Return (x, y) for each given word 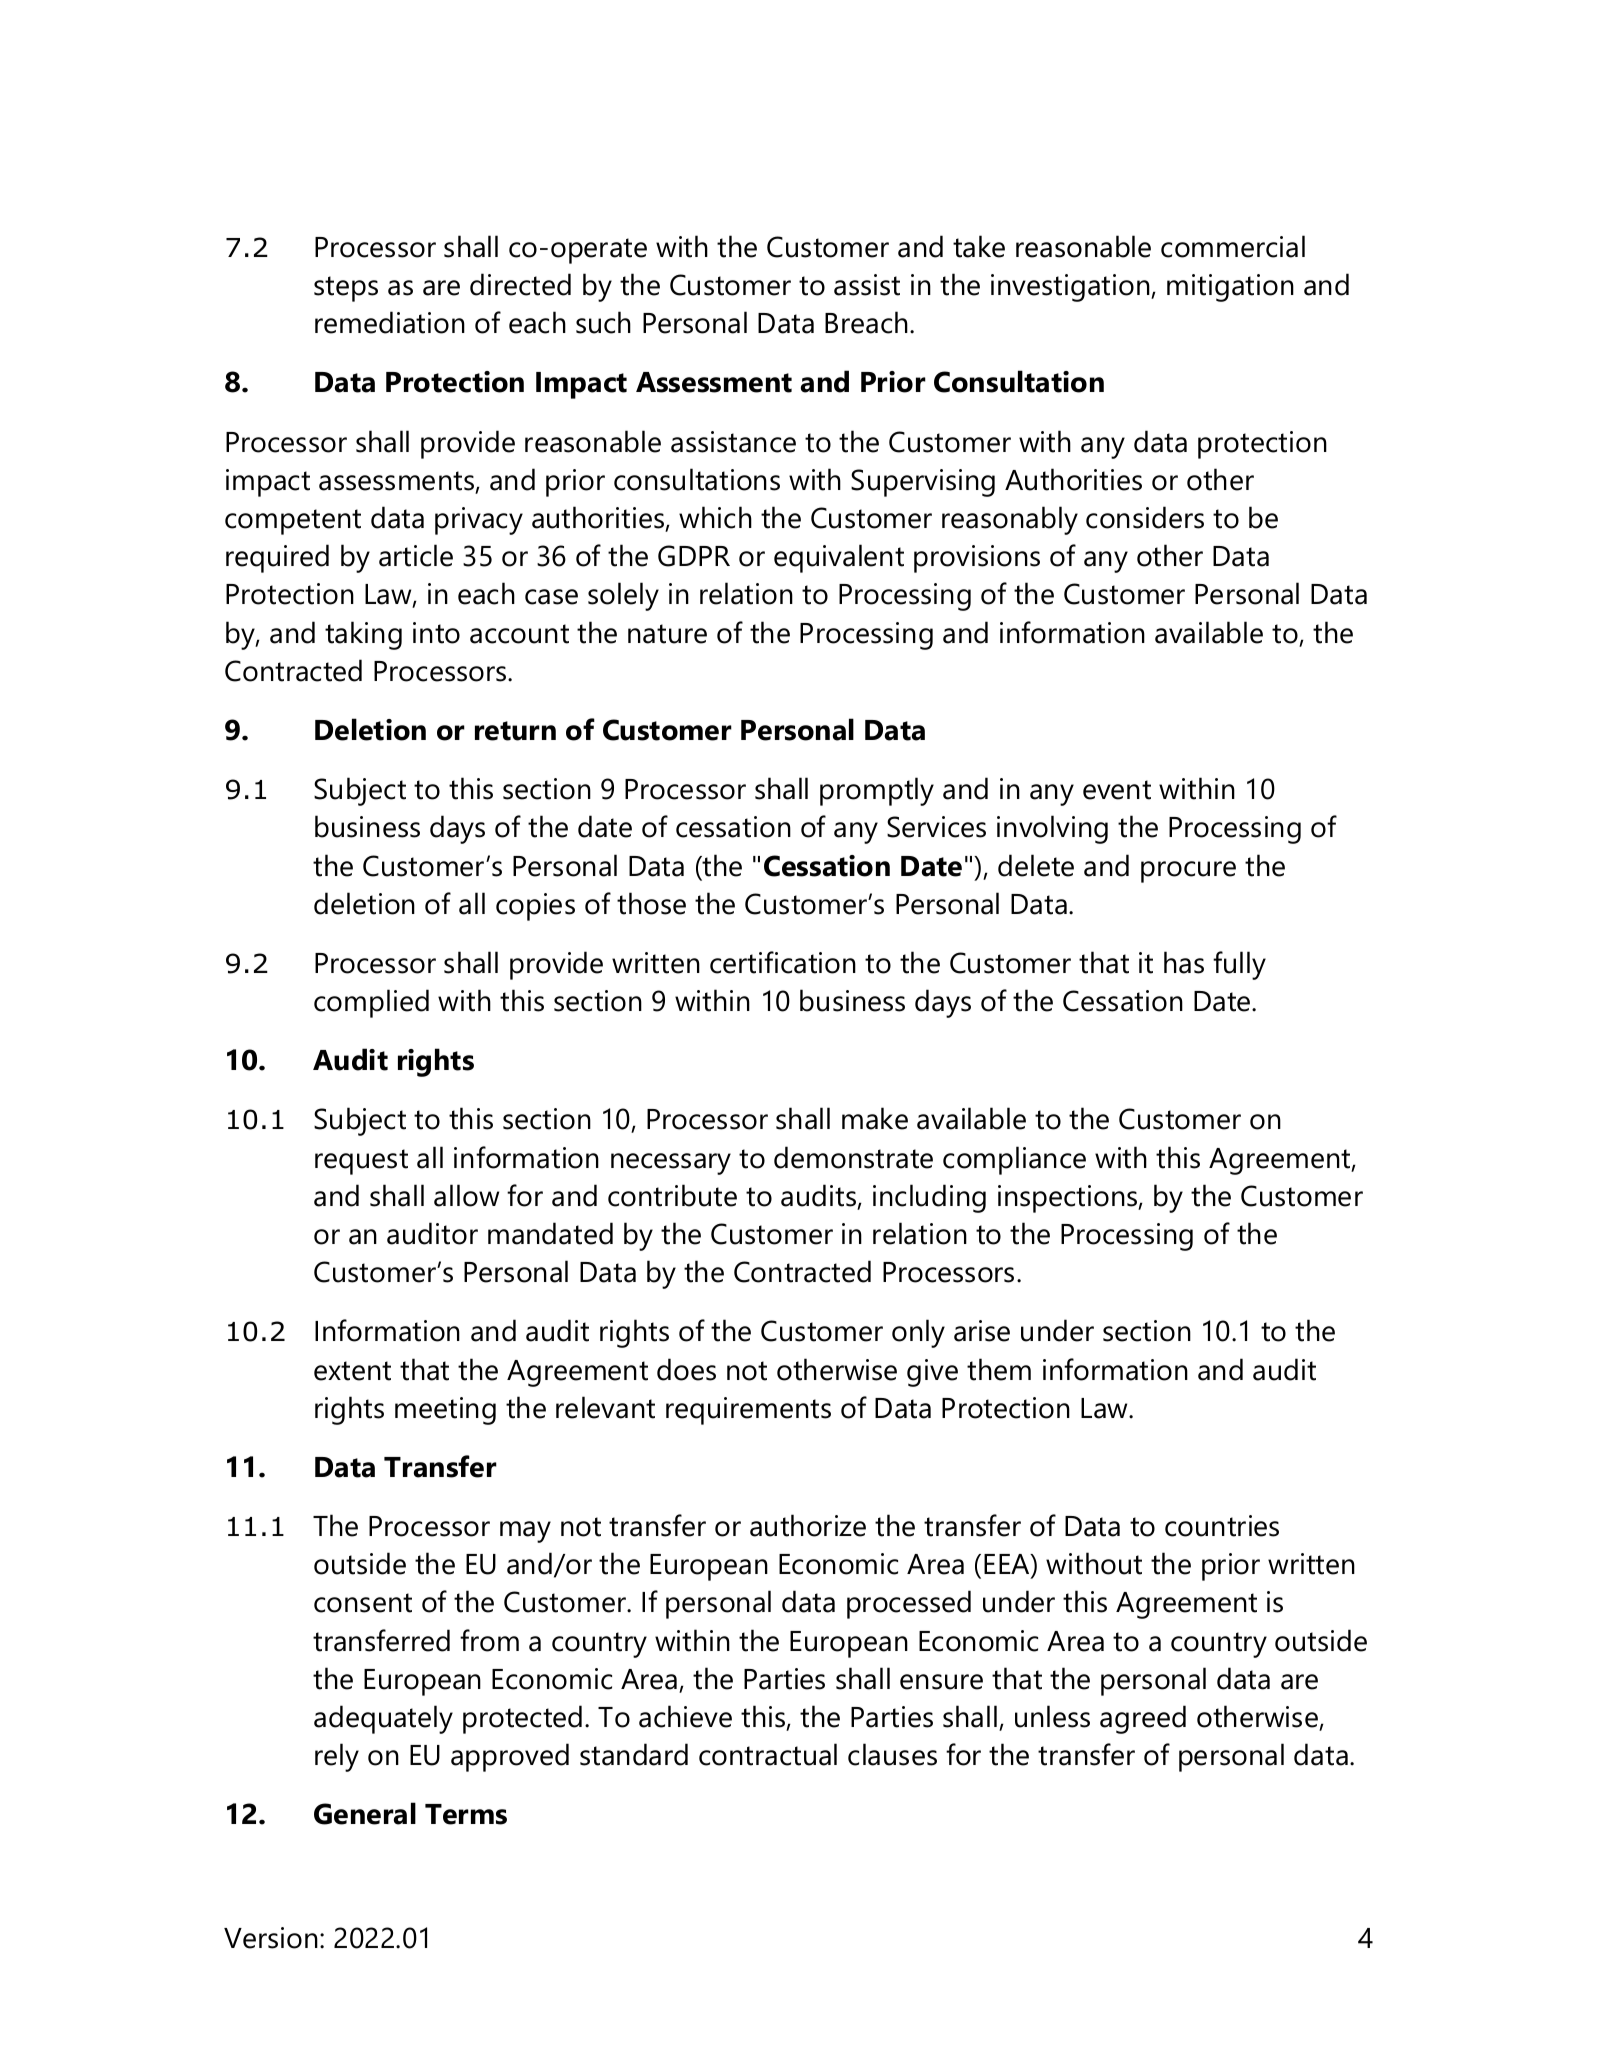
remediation (390, 322)
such (603, 322)
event (1117, 790)
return (515, 731)
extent (352, 1371)
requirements (748, 1411)
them (999, 1369)
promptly (877, 791)
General (365, 1813)
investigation (1071, 288)
